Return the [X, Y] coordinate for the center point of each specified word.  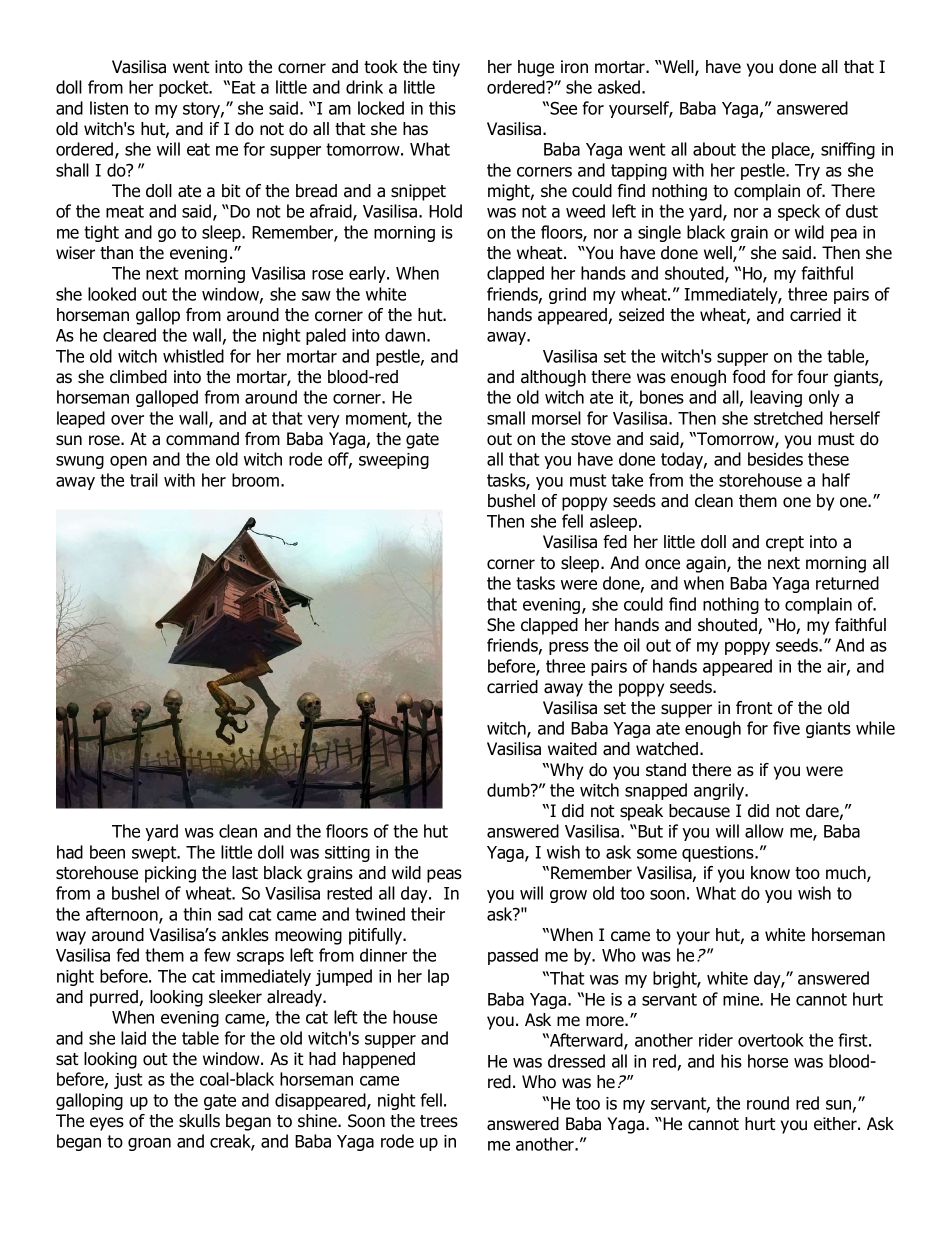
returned [847, 583]
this [442, 108]
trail [144, 480]
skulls [199, 1121]
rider [716, 1040]
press [569, 648]
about [714, 149]
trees [439, 1121]
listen [109, 108]
